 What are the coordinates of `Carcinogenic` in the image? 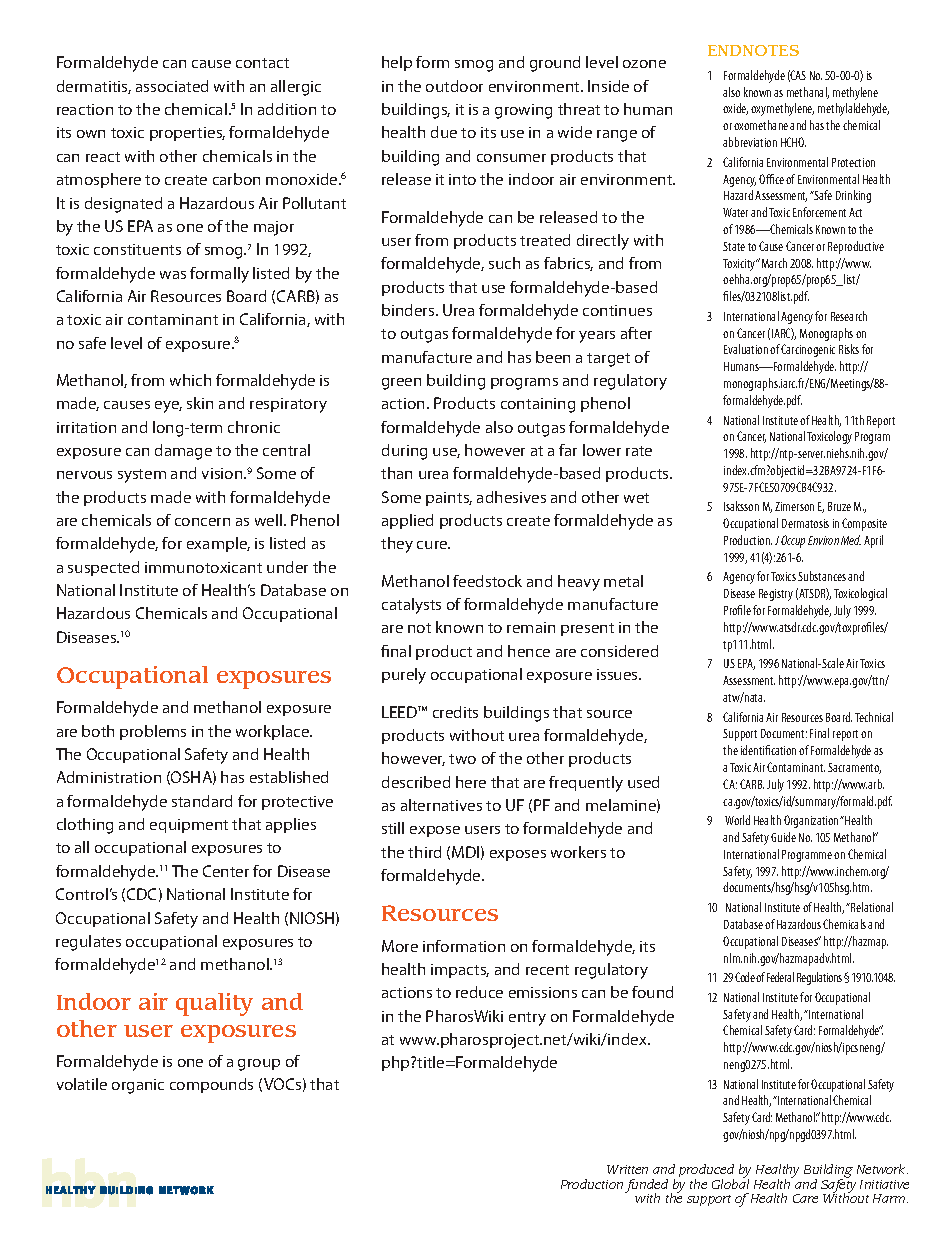 It's located at (808, 350).
